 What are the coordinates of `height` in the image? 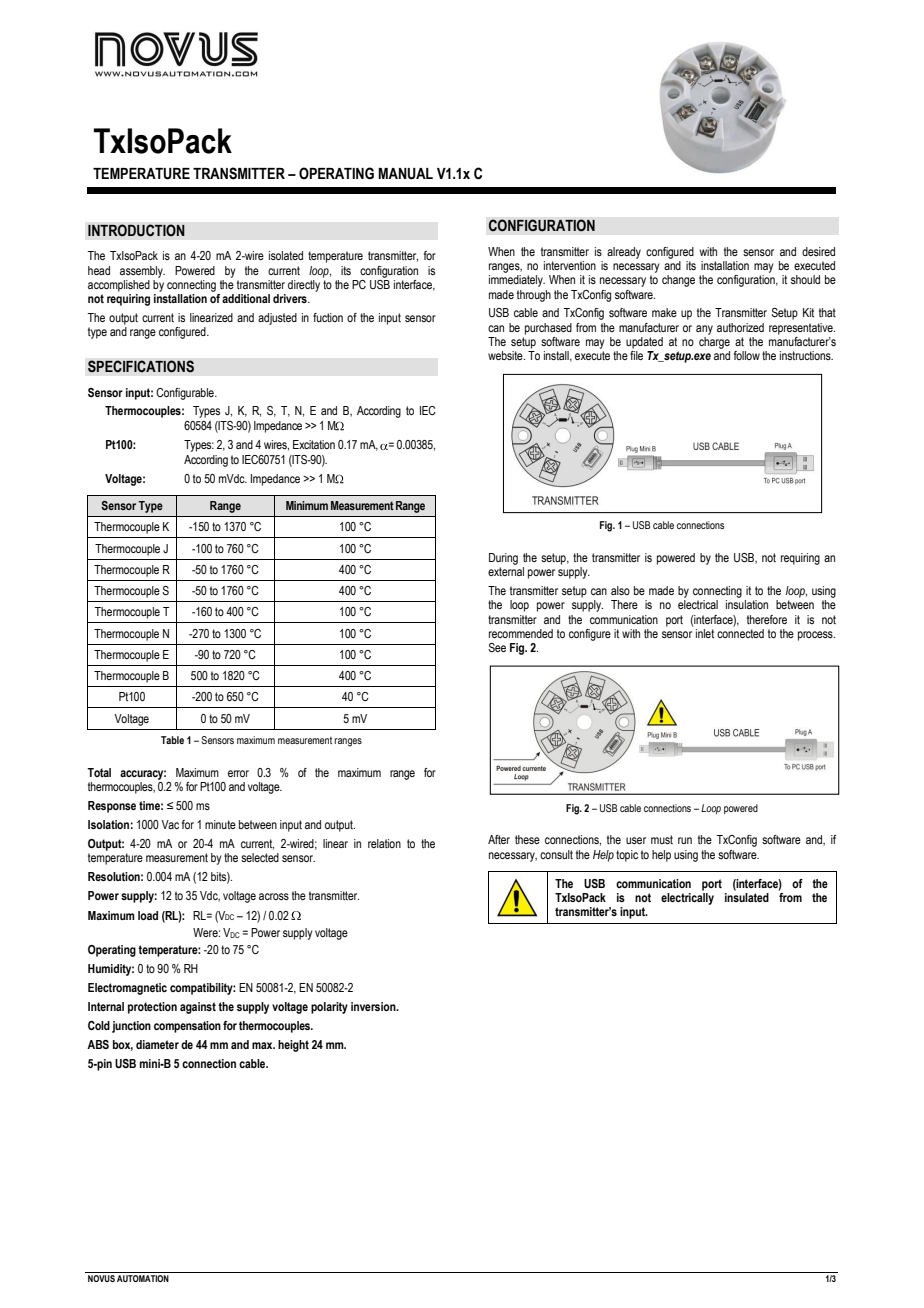 It's located at (293, 1046).
